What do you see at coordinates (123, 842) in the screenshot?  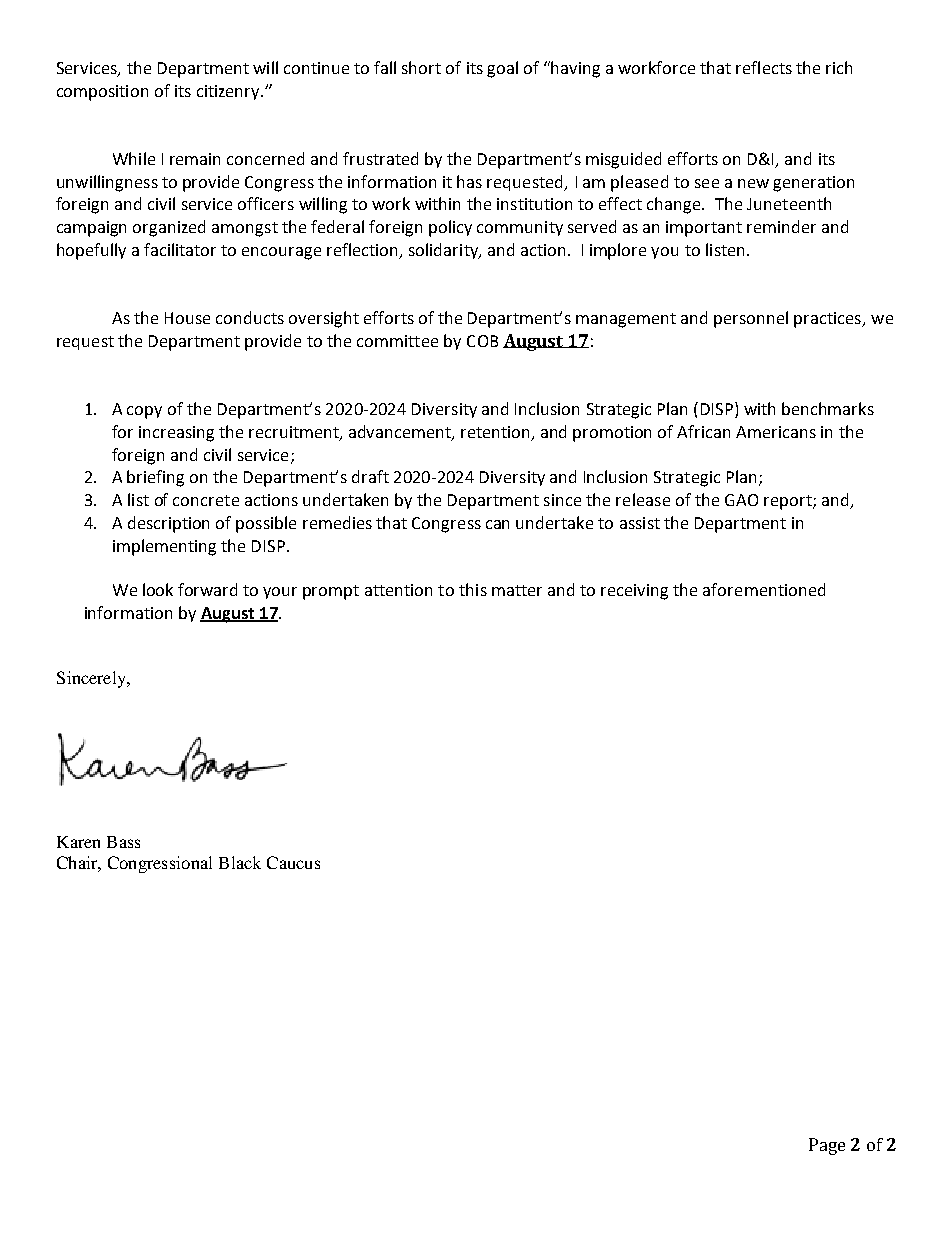 I see `Bass` at bounding box center [123, 842].
